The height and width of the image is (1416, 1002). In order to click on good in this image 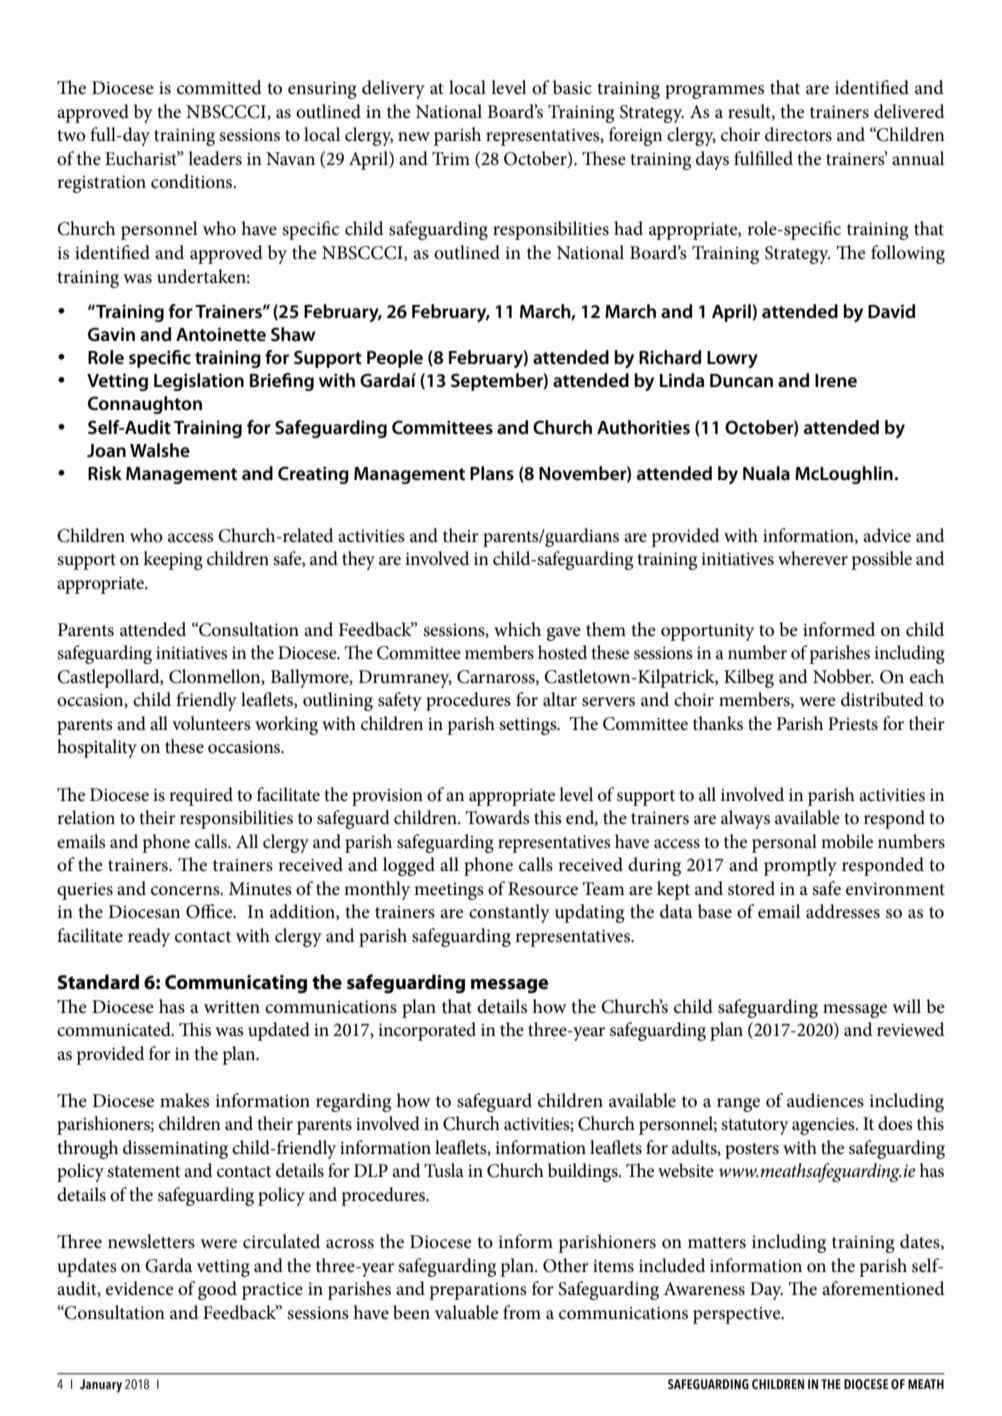, I will do `click(217, 1290)`.
